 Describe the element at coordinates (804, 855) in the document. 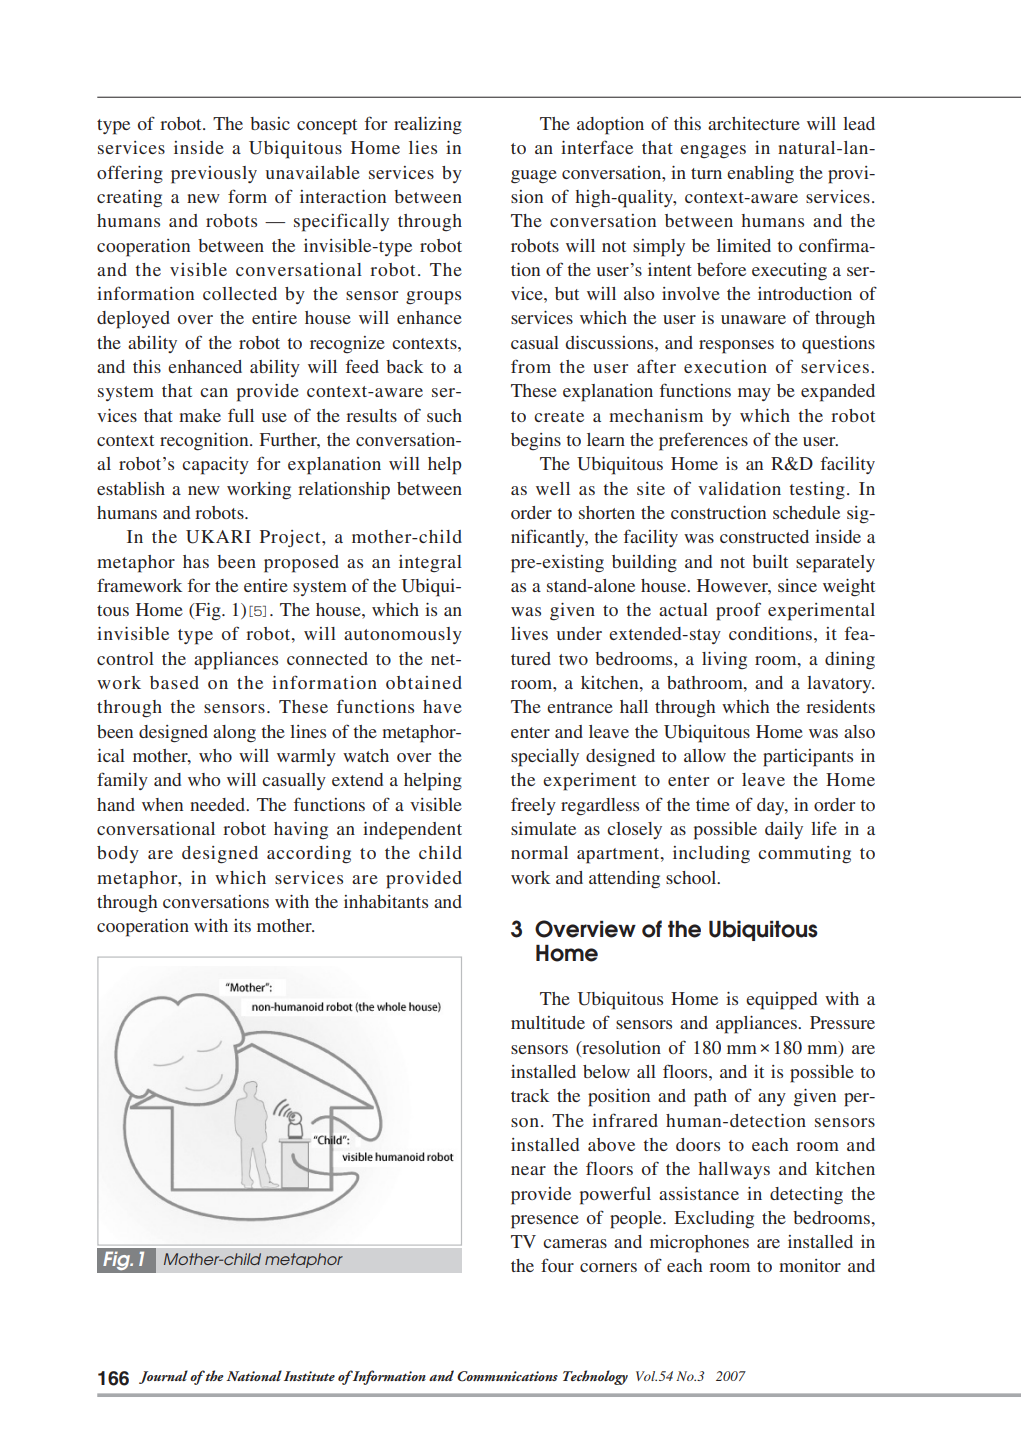

I see `commuting` at that location.
